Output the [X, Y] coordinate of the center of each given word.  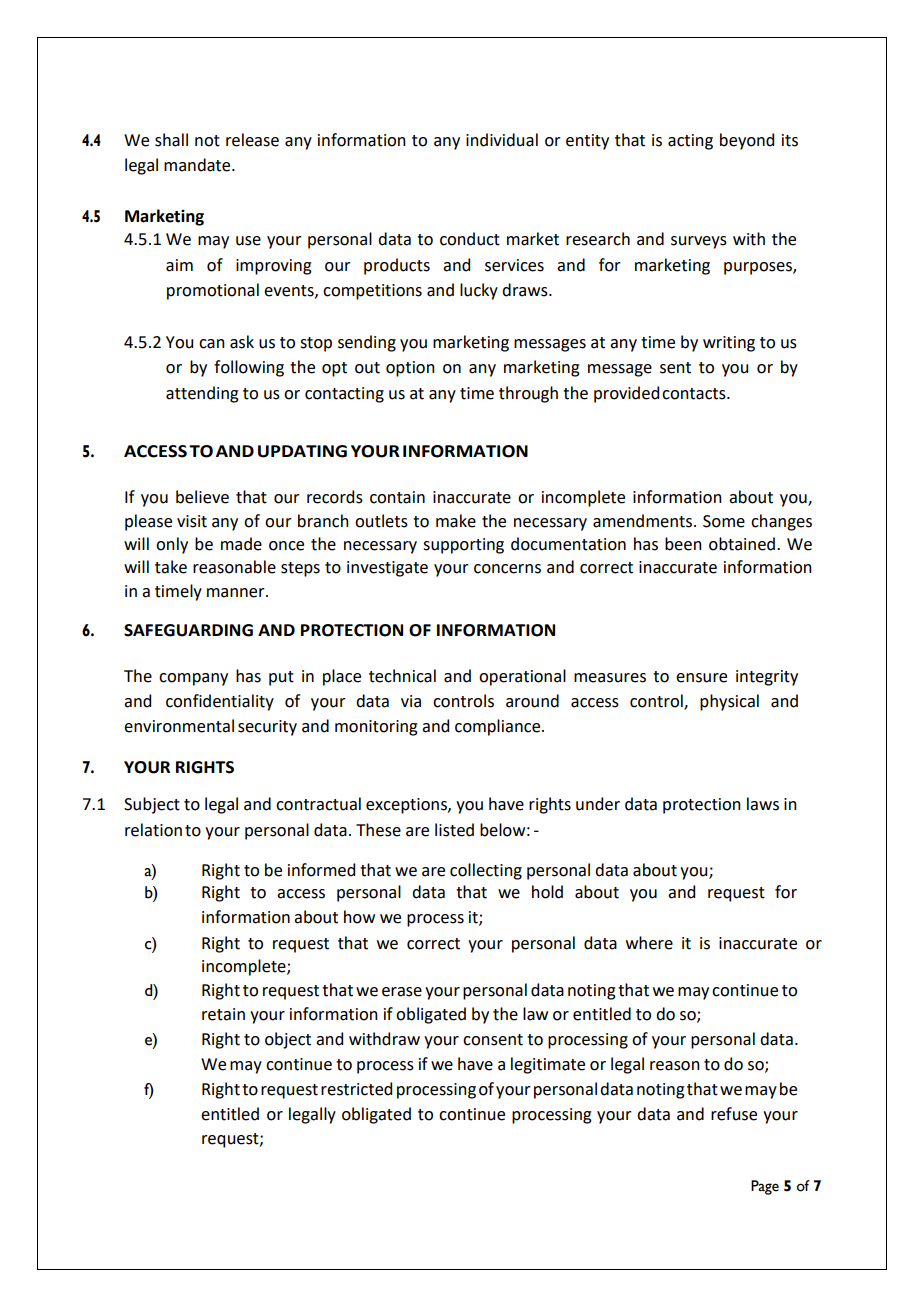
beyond [747, 141]
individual [502, 140]
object [288, 1040]
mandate [198, 165]
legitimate [548, 1065]
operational [522, 677]
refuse [734, 1114]
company [193, 679]
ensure [701, 678]
